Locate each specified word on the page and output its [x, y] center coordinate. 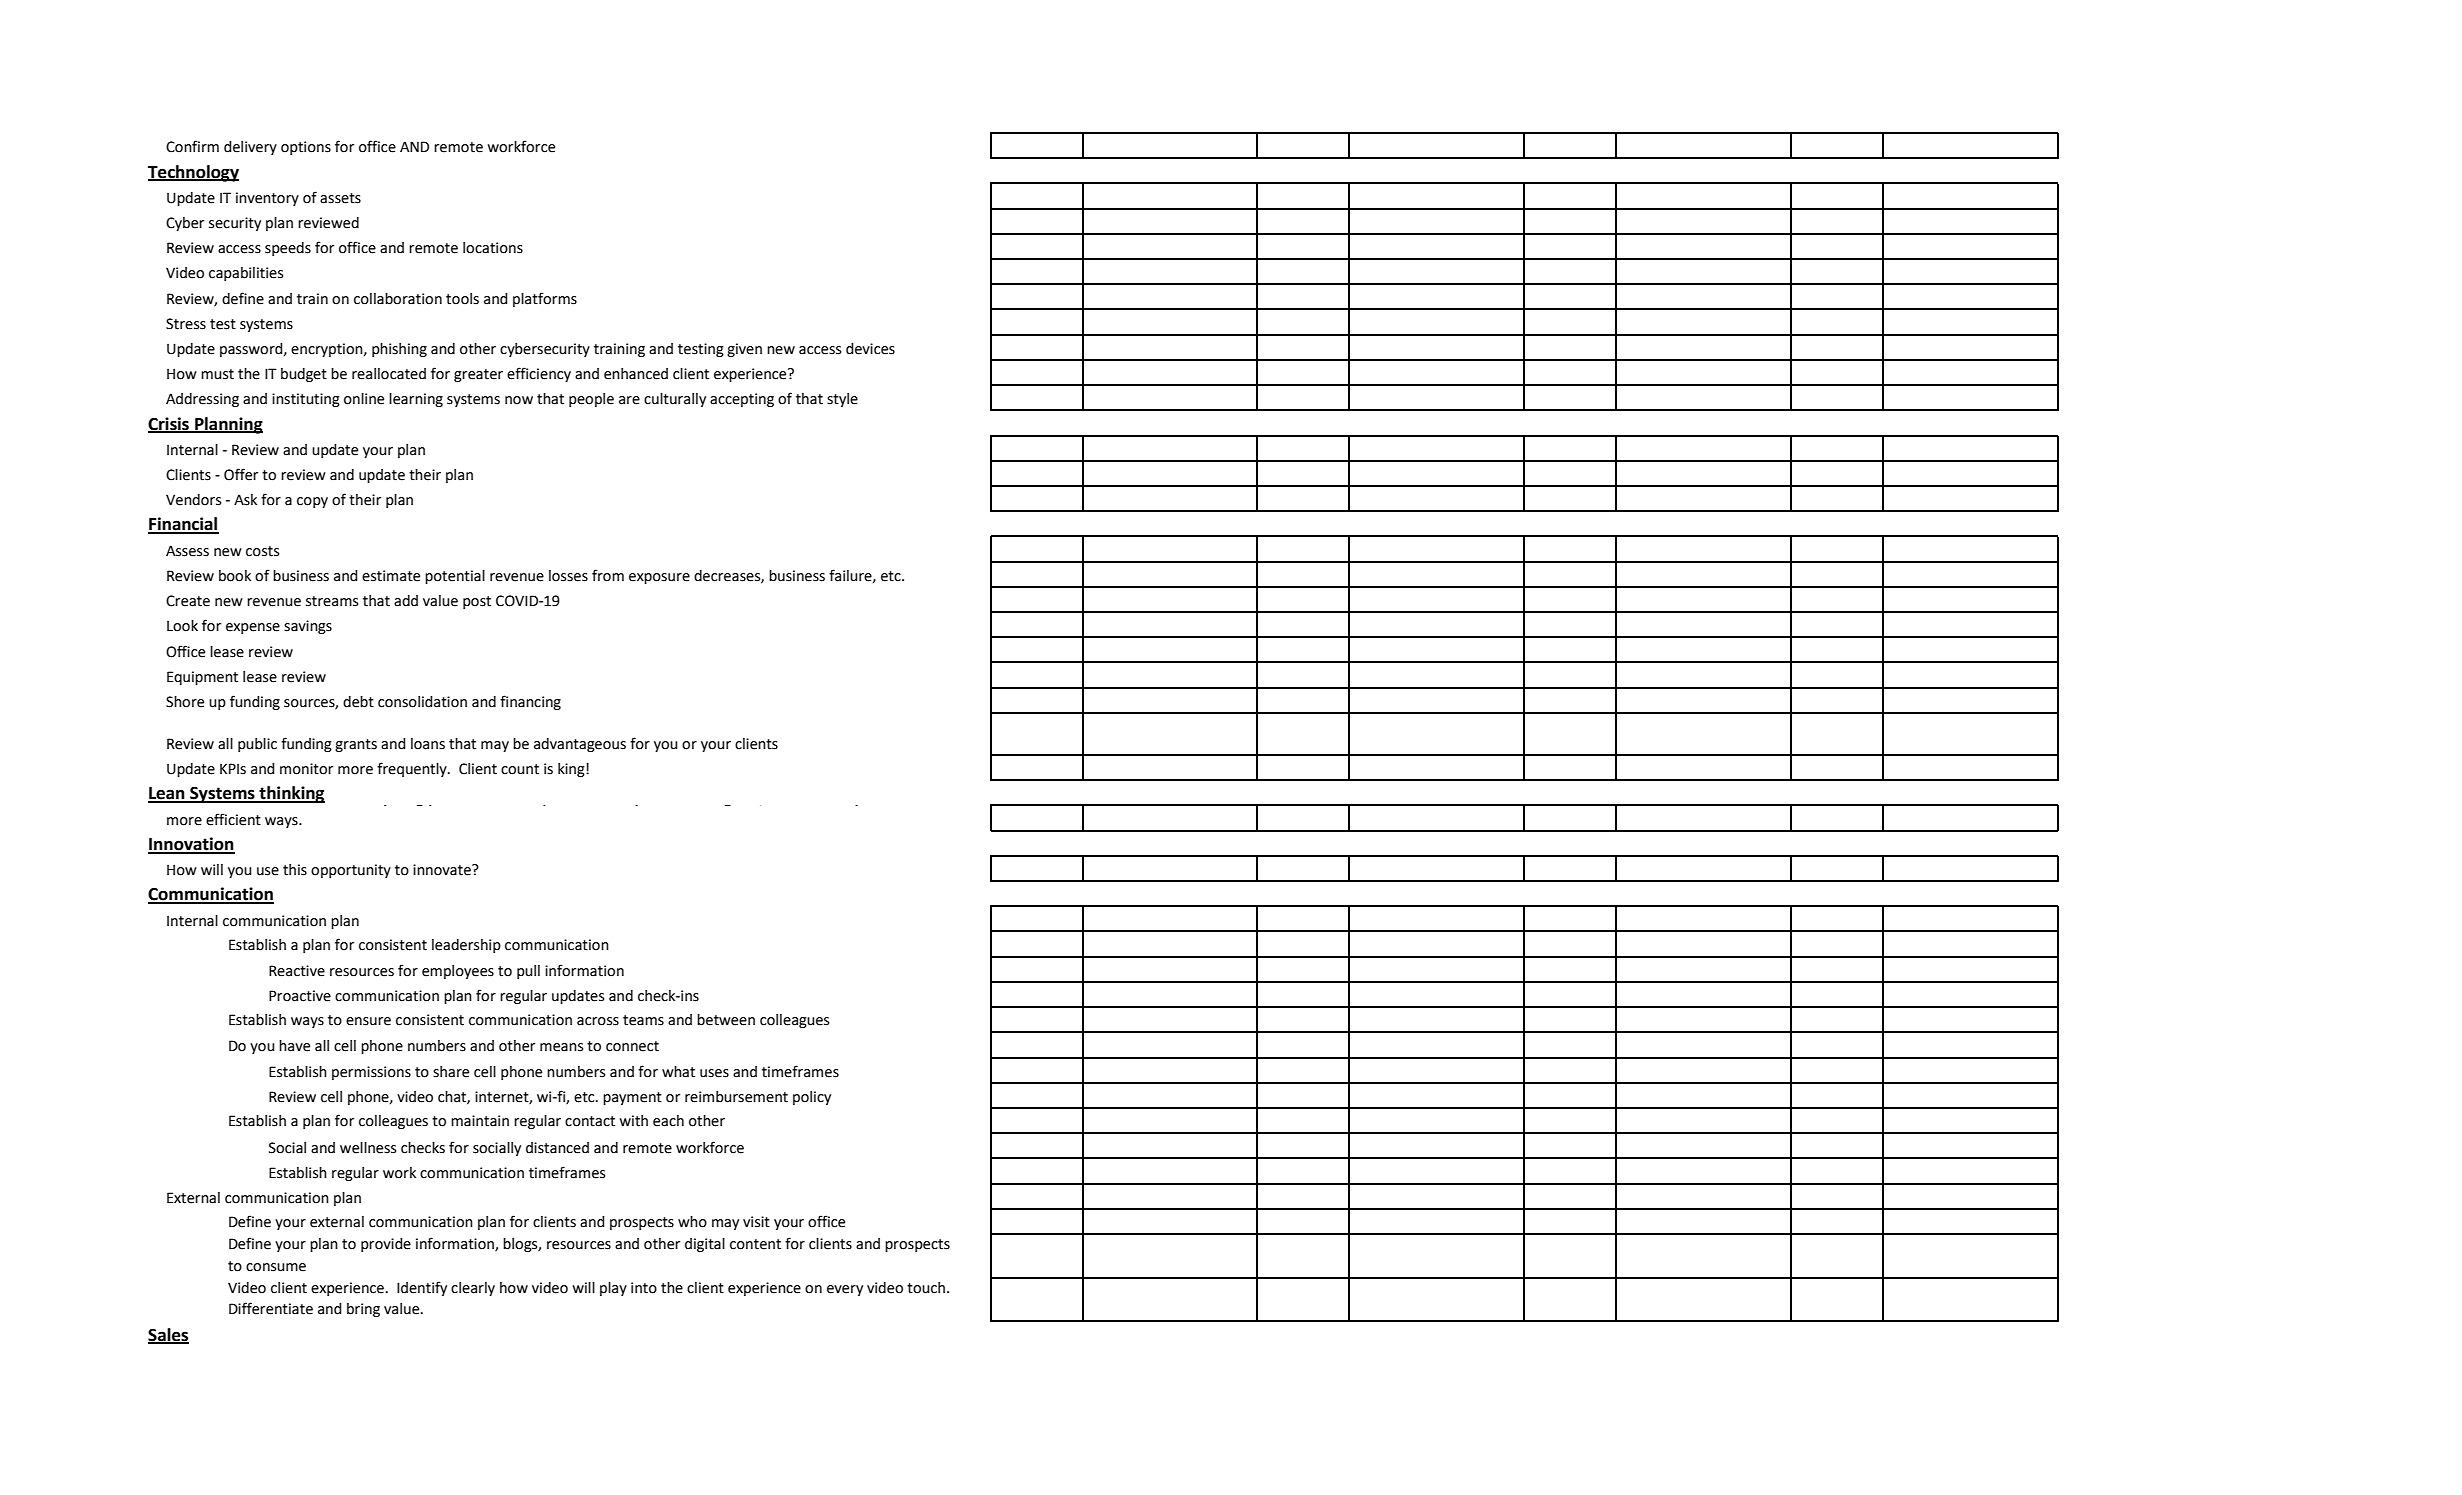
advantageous [580, 745]
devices [870, 349]
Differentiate [271, 1308]
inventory [267, 199]
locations [493, 248]
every [845, 1290]
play [613, 1289]
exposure [659, 578]
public [257, 745]
